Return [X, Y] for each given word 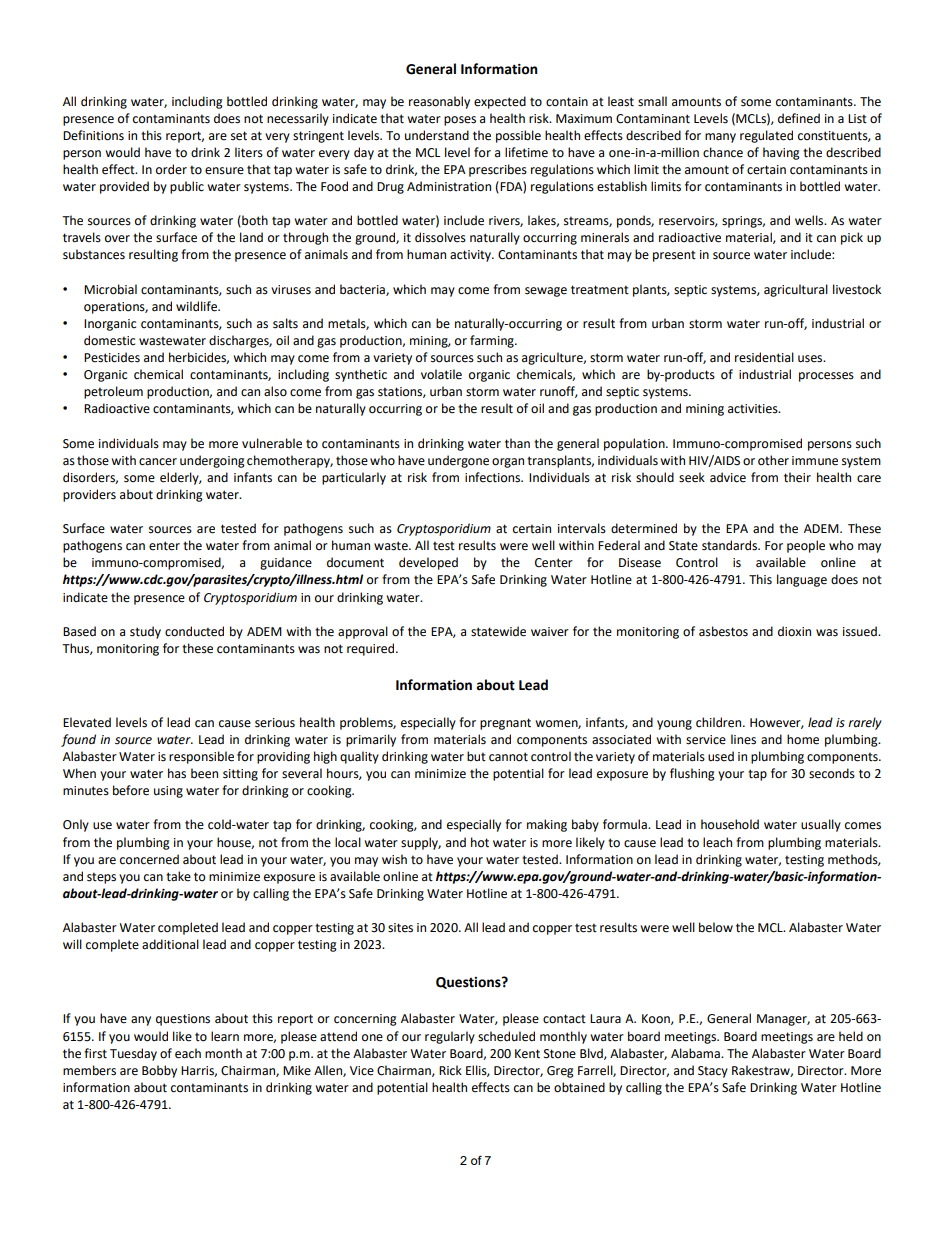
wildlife [198, 306]
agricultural [796, 290]
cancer [158, 462]
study [145, 632]
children [720, 722]
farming [493, 341]
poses [460, 121]
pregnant [505, 724]
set [239, 136]
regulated [766, 136]
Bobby [159, 1071]
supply [421, 843]
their [797, 477]
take [178, 876]
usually [821, 825]
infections [493, 477]
